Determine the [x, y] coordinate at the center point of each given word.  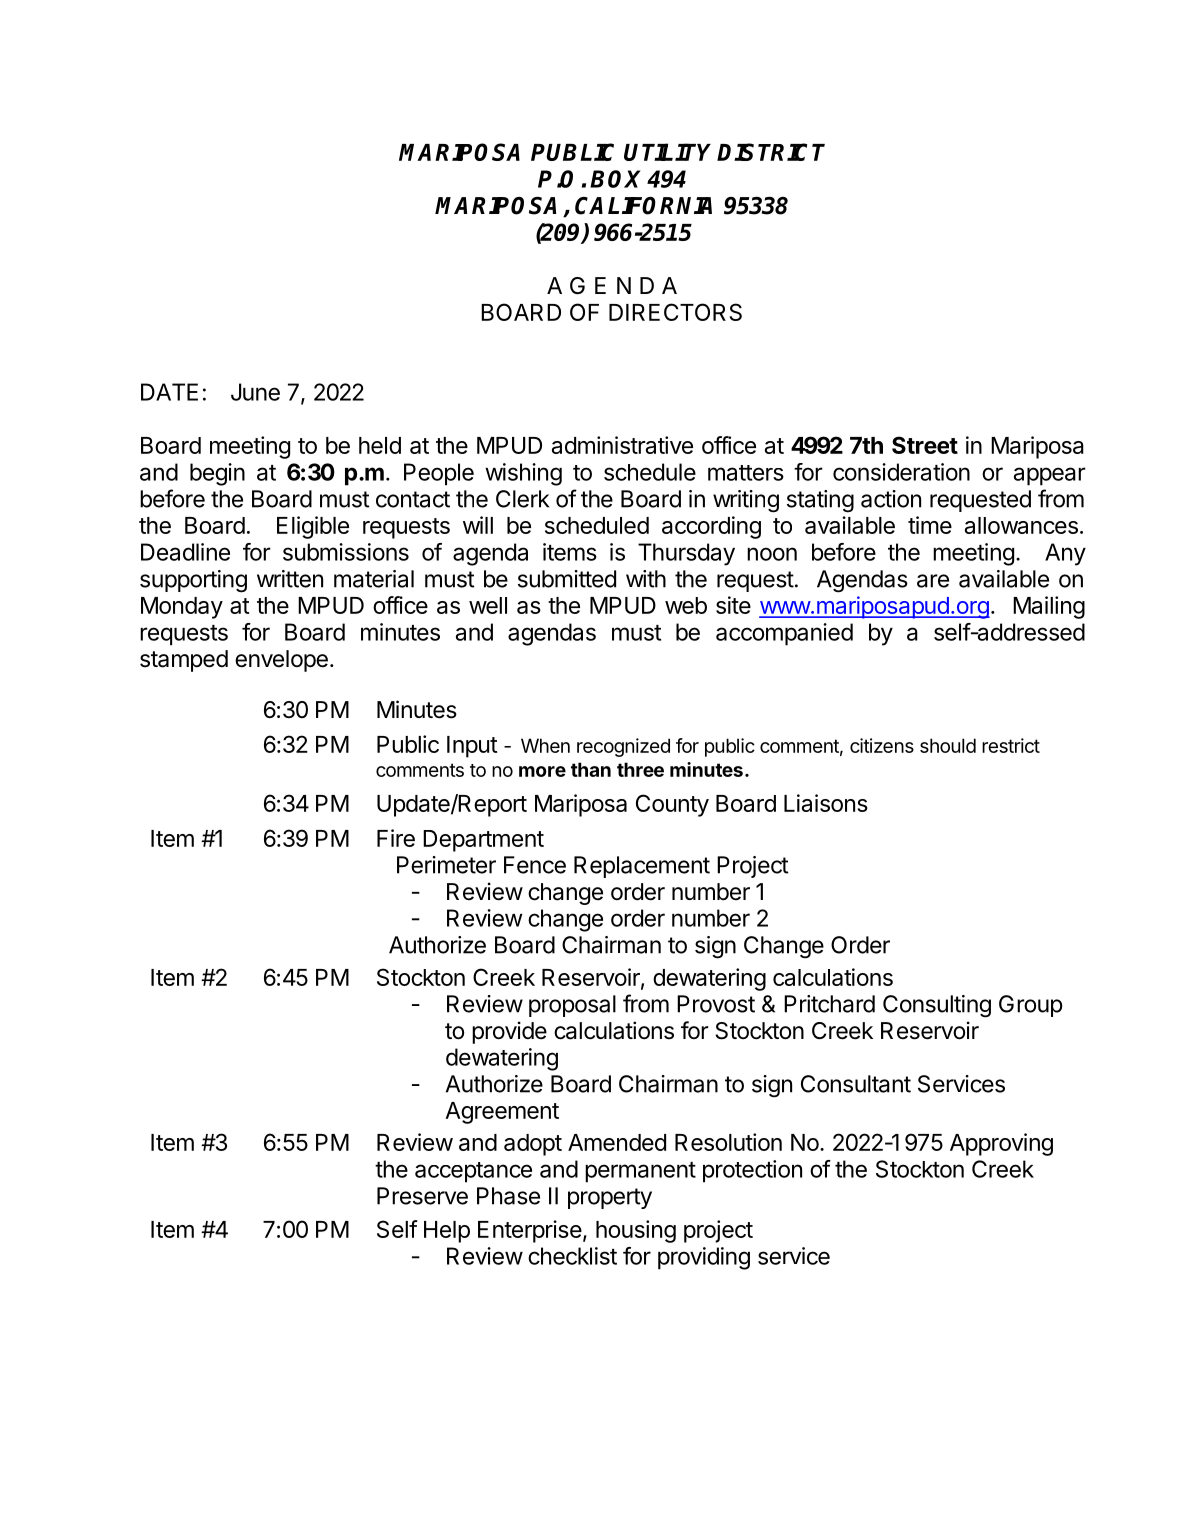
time [930, 525]
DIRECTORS [675, 312]
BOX [615, 179]
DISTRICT [771, 152]
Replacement [642, 867]
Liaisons [826, 803]
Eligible [313, 527]
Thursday [686, 554]
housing [636, 1231]
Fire [396, 838]
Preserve [422, 1196]
